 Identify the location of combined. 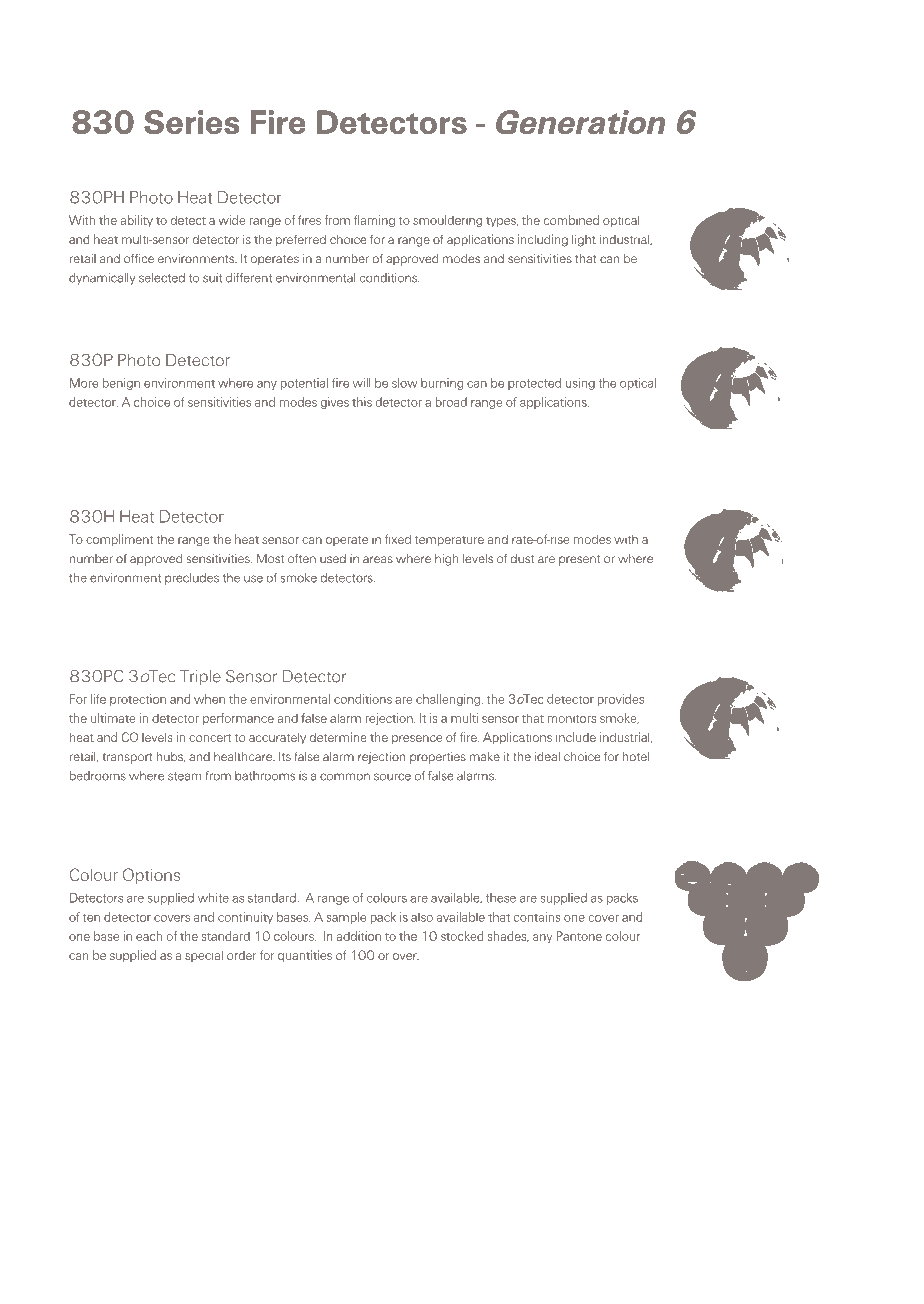
(571, 220).
